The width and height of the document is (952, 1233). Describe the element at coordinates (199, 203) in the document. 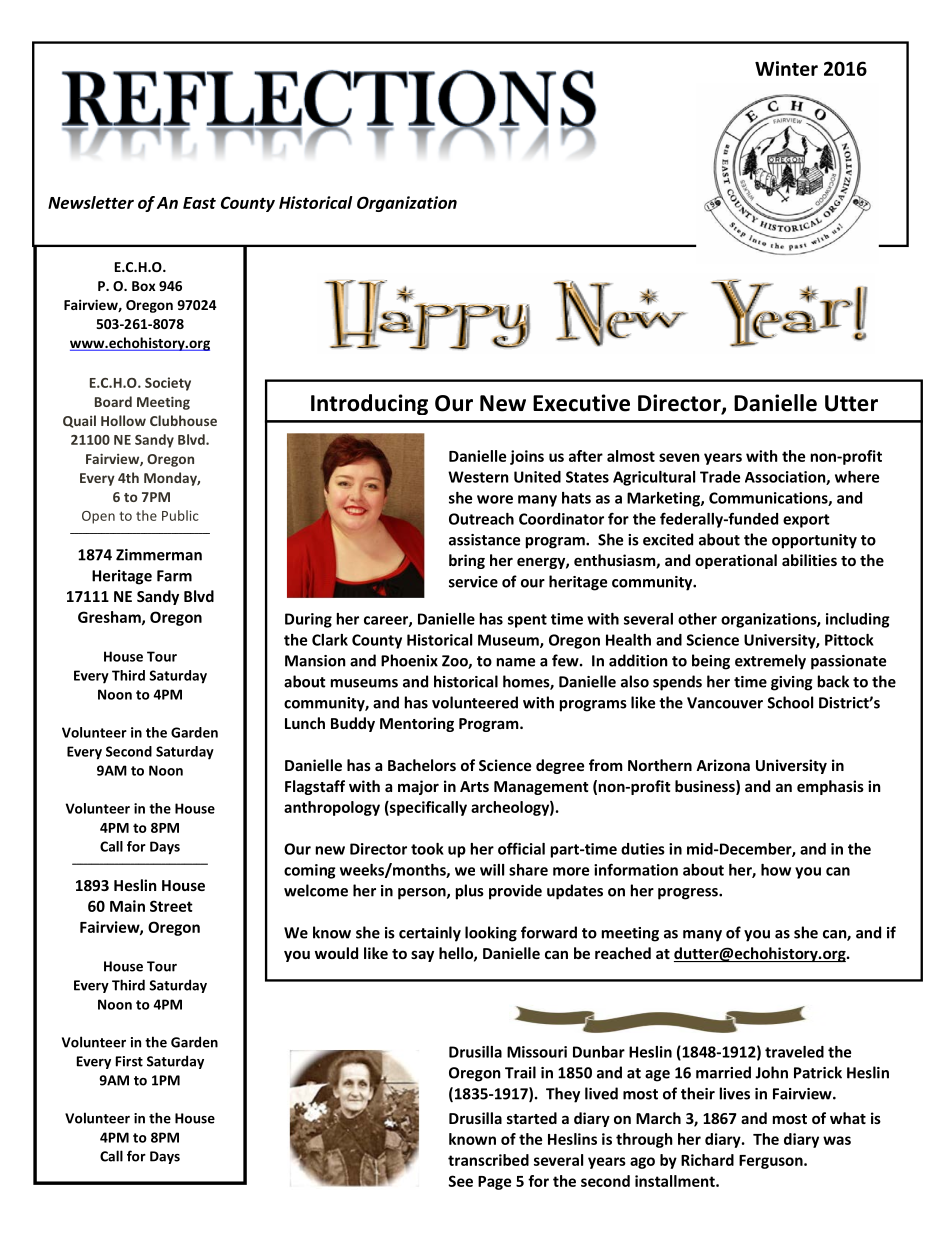

I see `East` at that location.
